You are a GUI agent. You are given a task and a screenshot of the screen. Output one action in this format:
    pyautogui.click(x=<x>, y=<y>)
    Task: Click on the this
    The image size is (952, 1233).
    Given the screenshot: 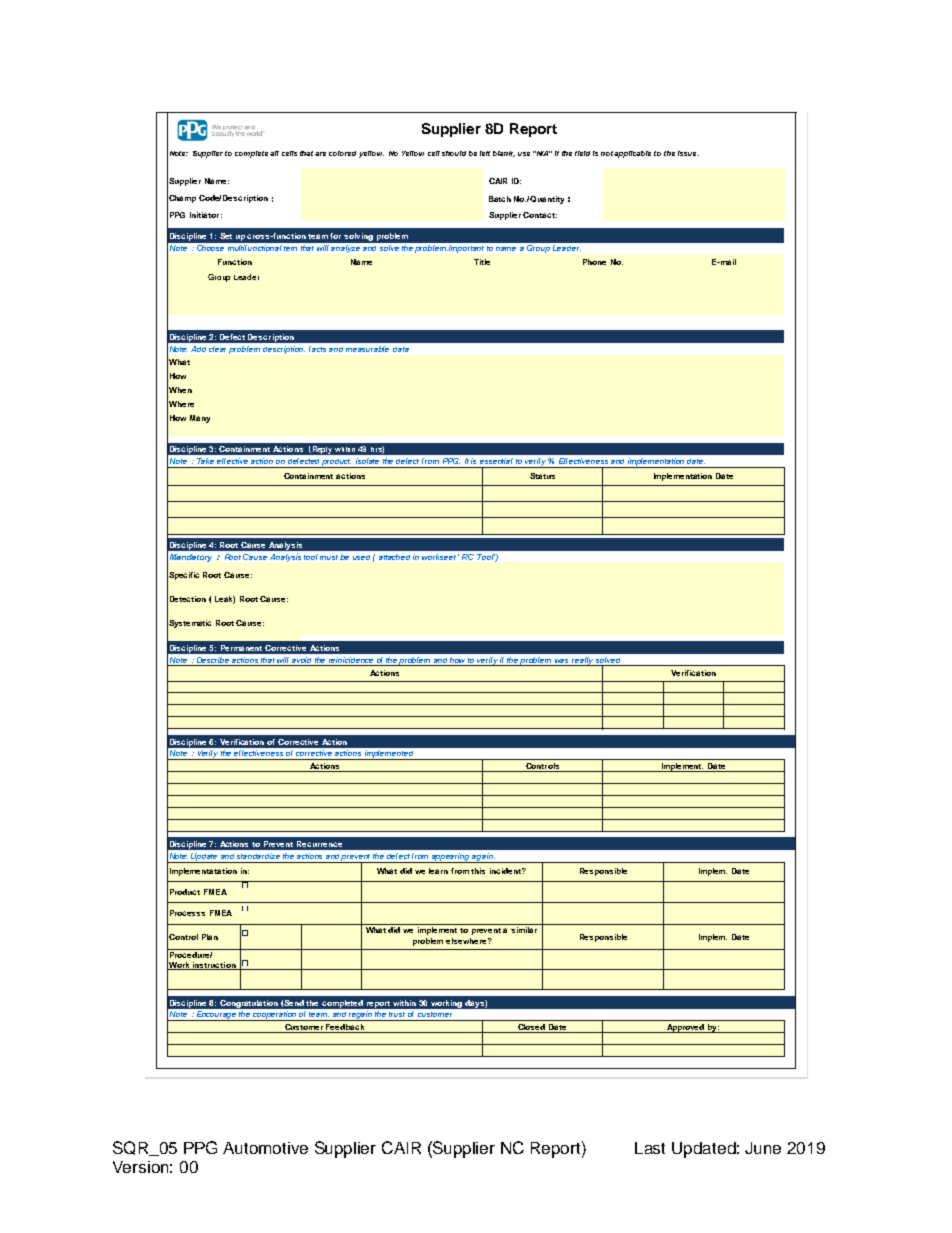 What is the action you would take?
    pyautogui.click(x=478, y=871)
